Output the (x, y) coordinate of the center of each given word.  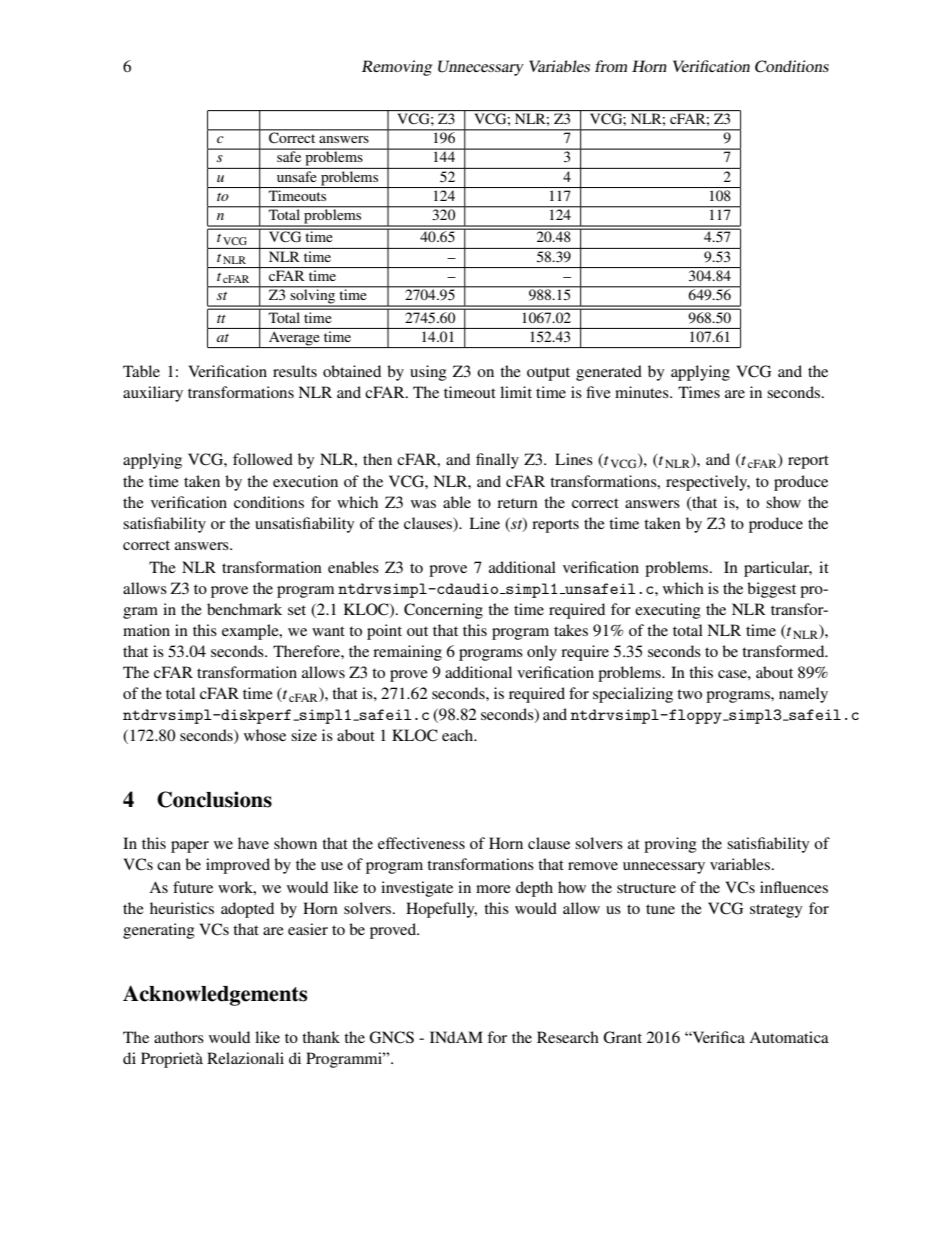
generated (609, 373)
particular (778, 569)
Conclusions (214, 799)
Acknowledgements (215, 995)
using (428, 373)
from (611, 66)
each (459, 735)
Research (568, 1037)
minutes (643, 392)
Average (294, 340)
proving (670, 845)
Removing (397, 68)
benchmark (244, 609)
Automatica (789, 1037)
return (517, 503)
